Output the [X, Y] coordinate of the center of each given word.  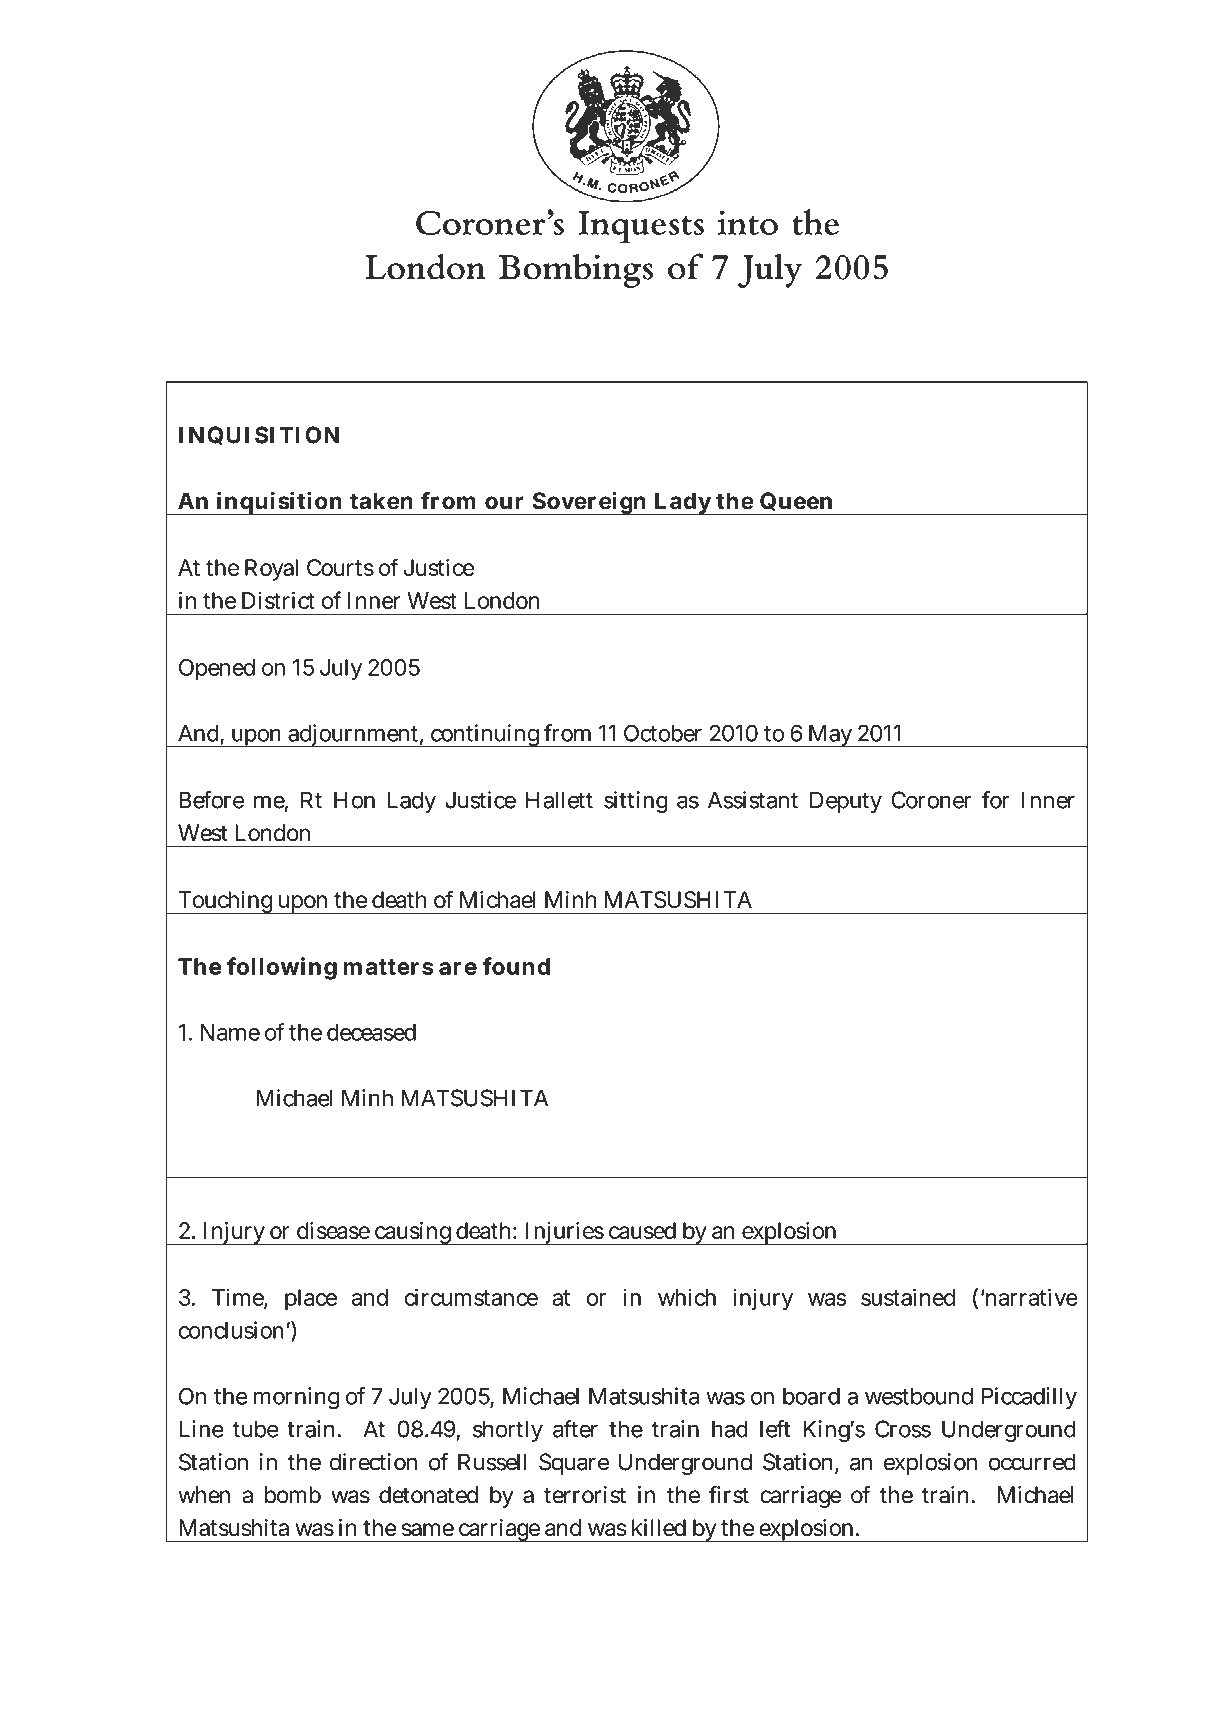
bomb [293, 1495]
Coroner [931, 800]
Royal [271, 570]
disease [333, 1230]
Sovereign [589, 503]
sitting [636, 802]
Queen [797, 503]
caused [642, 1230]
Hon [354, 800]
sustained [908, 1297]
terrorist [585, 1495]
